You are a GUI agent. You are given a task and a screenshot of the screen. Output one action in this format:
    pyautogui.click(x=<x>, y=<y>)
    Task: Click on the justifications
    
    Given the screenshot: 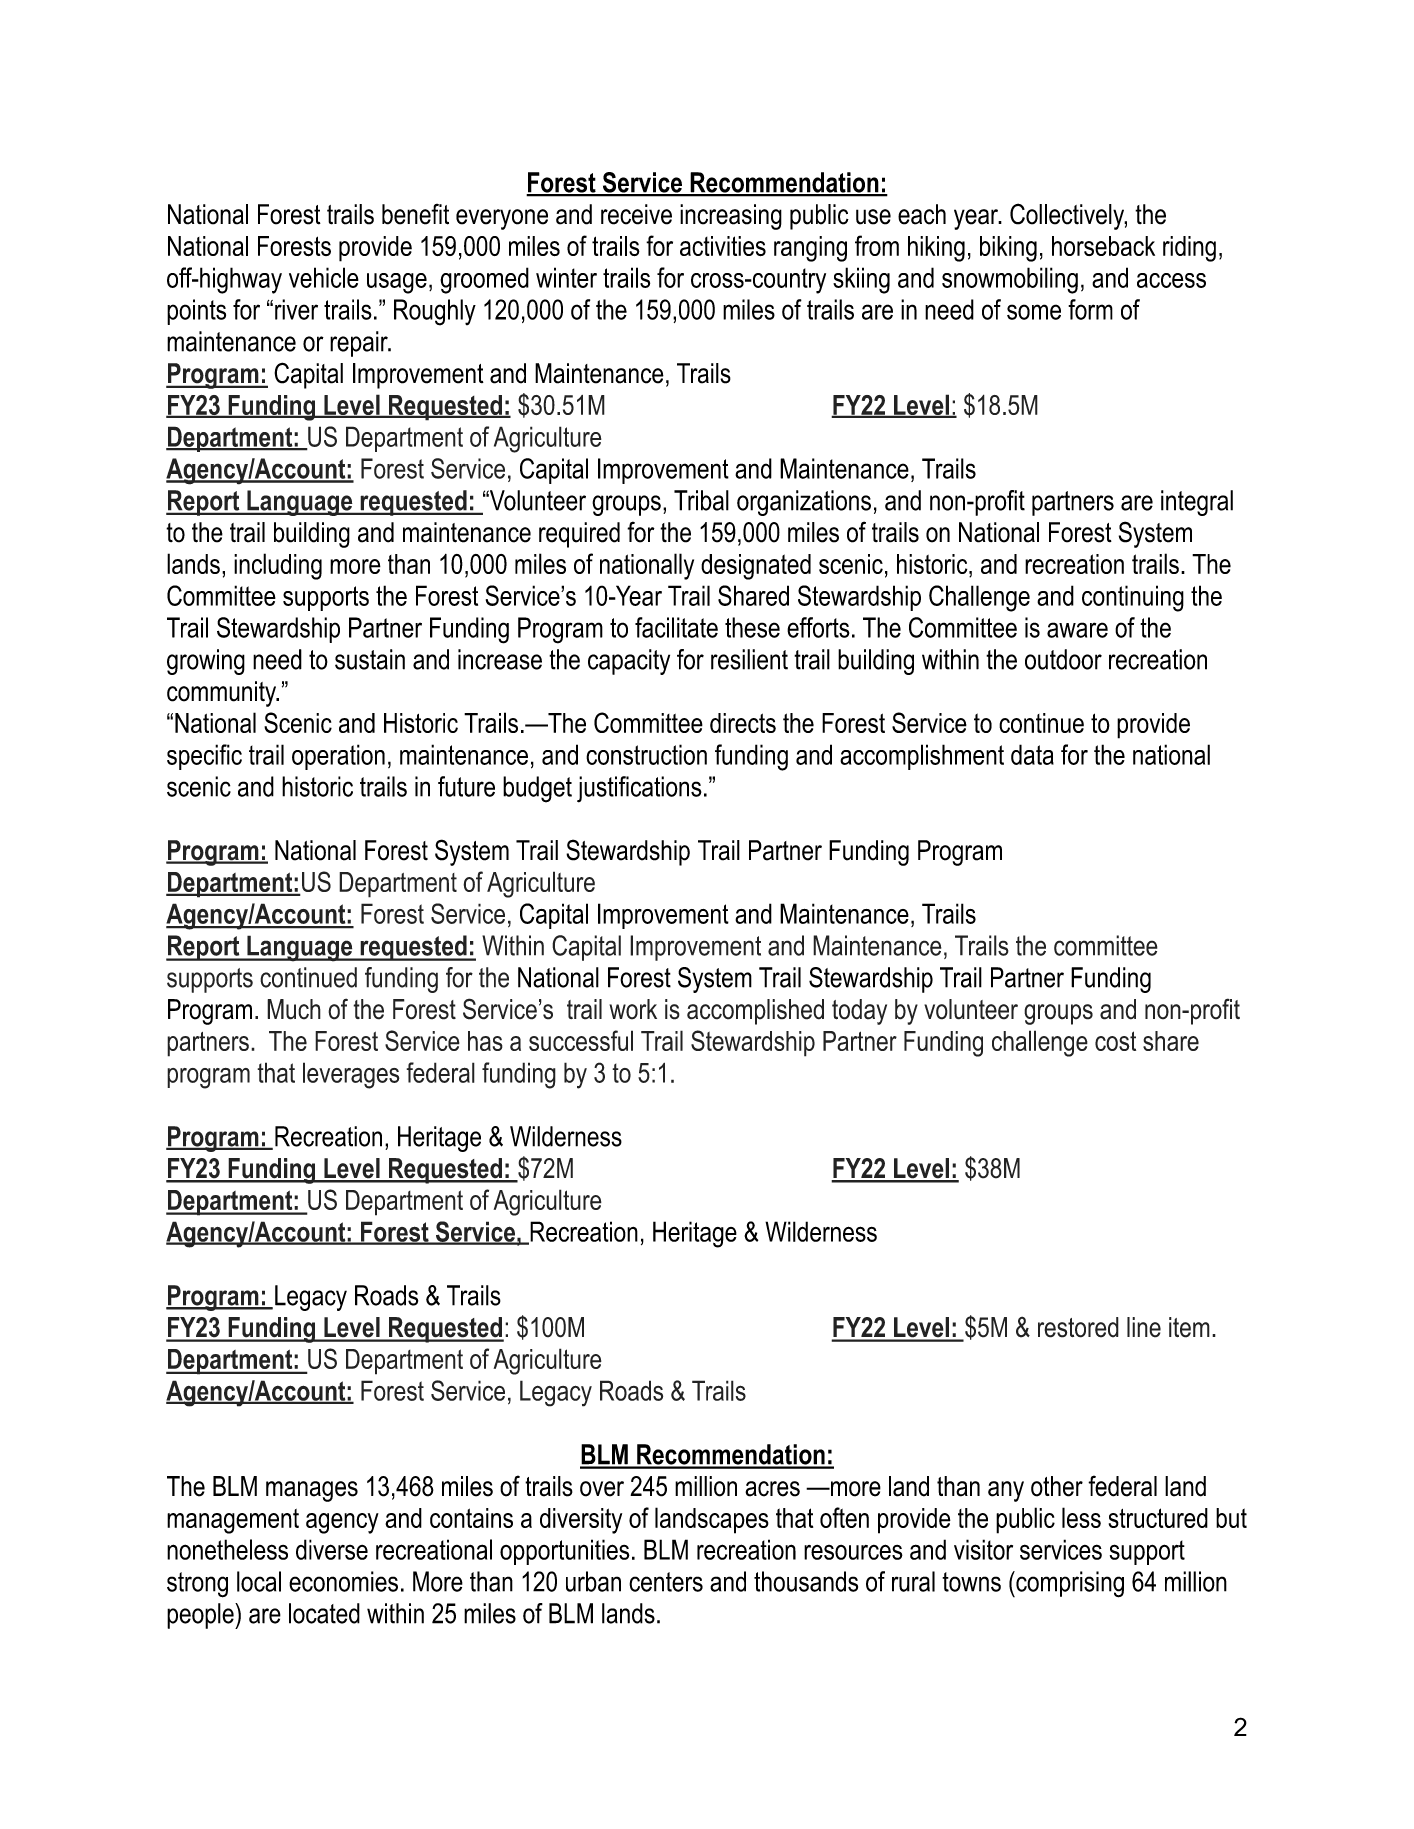 What is the action you would take?
    pyautogui.click(x=639, y=789)
